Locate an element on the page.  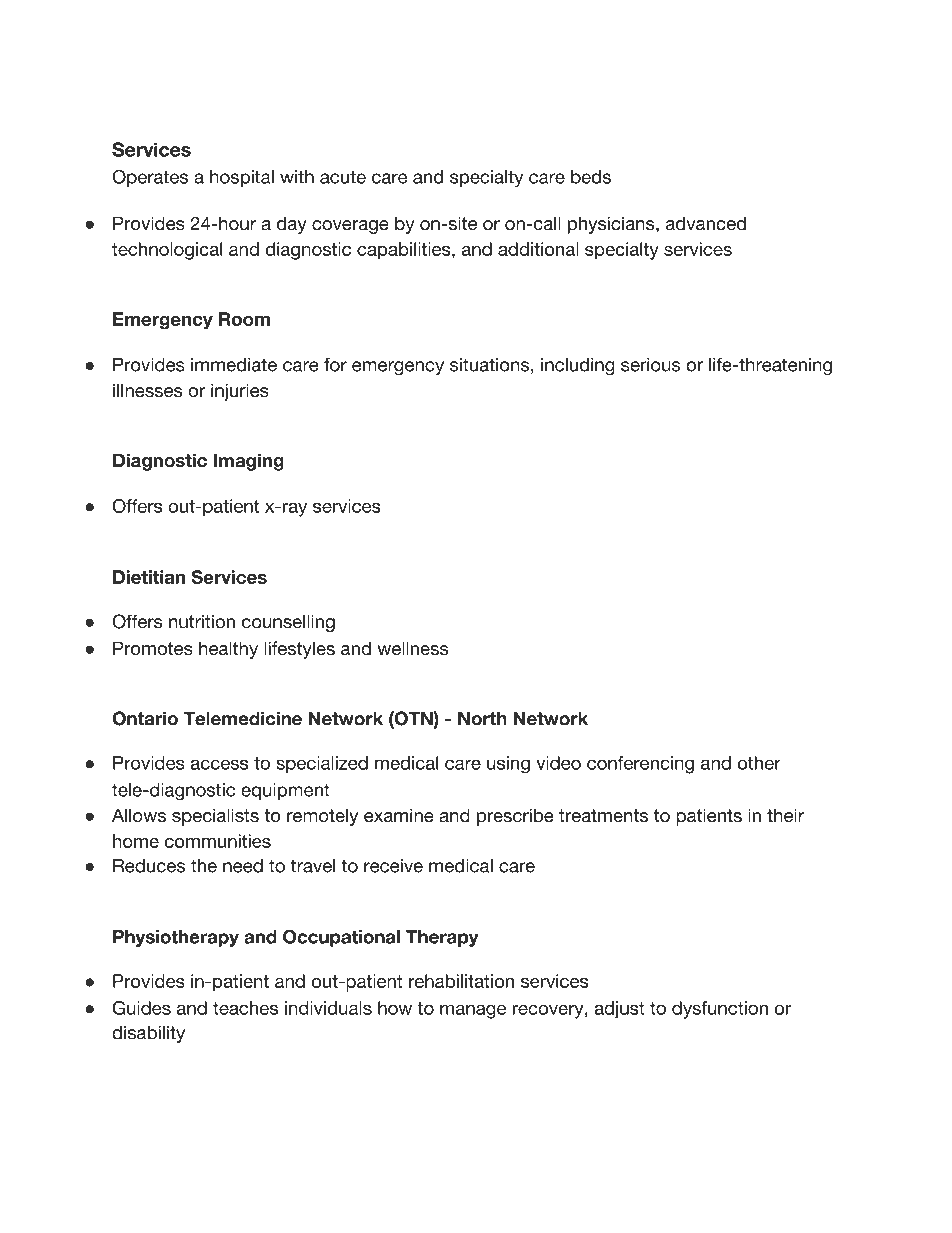
healthy is located at coordinates (228, 650).
